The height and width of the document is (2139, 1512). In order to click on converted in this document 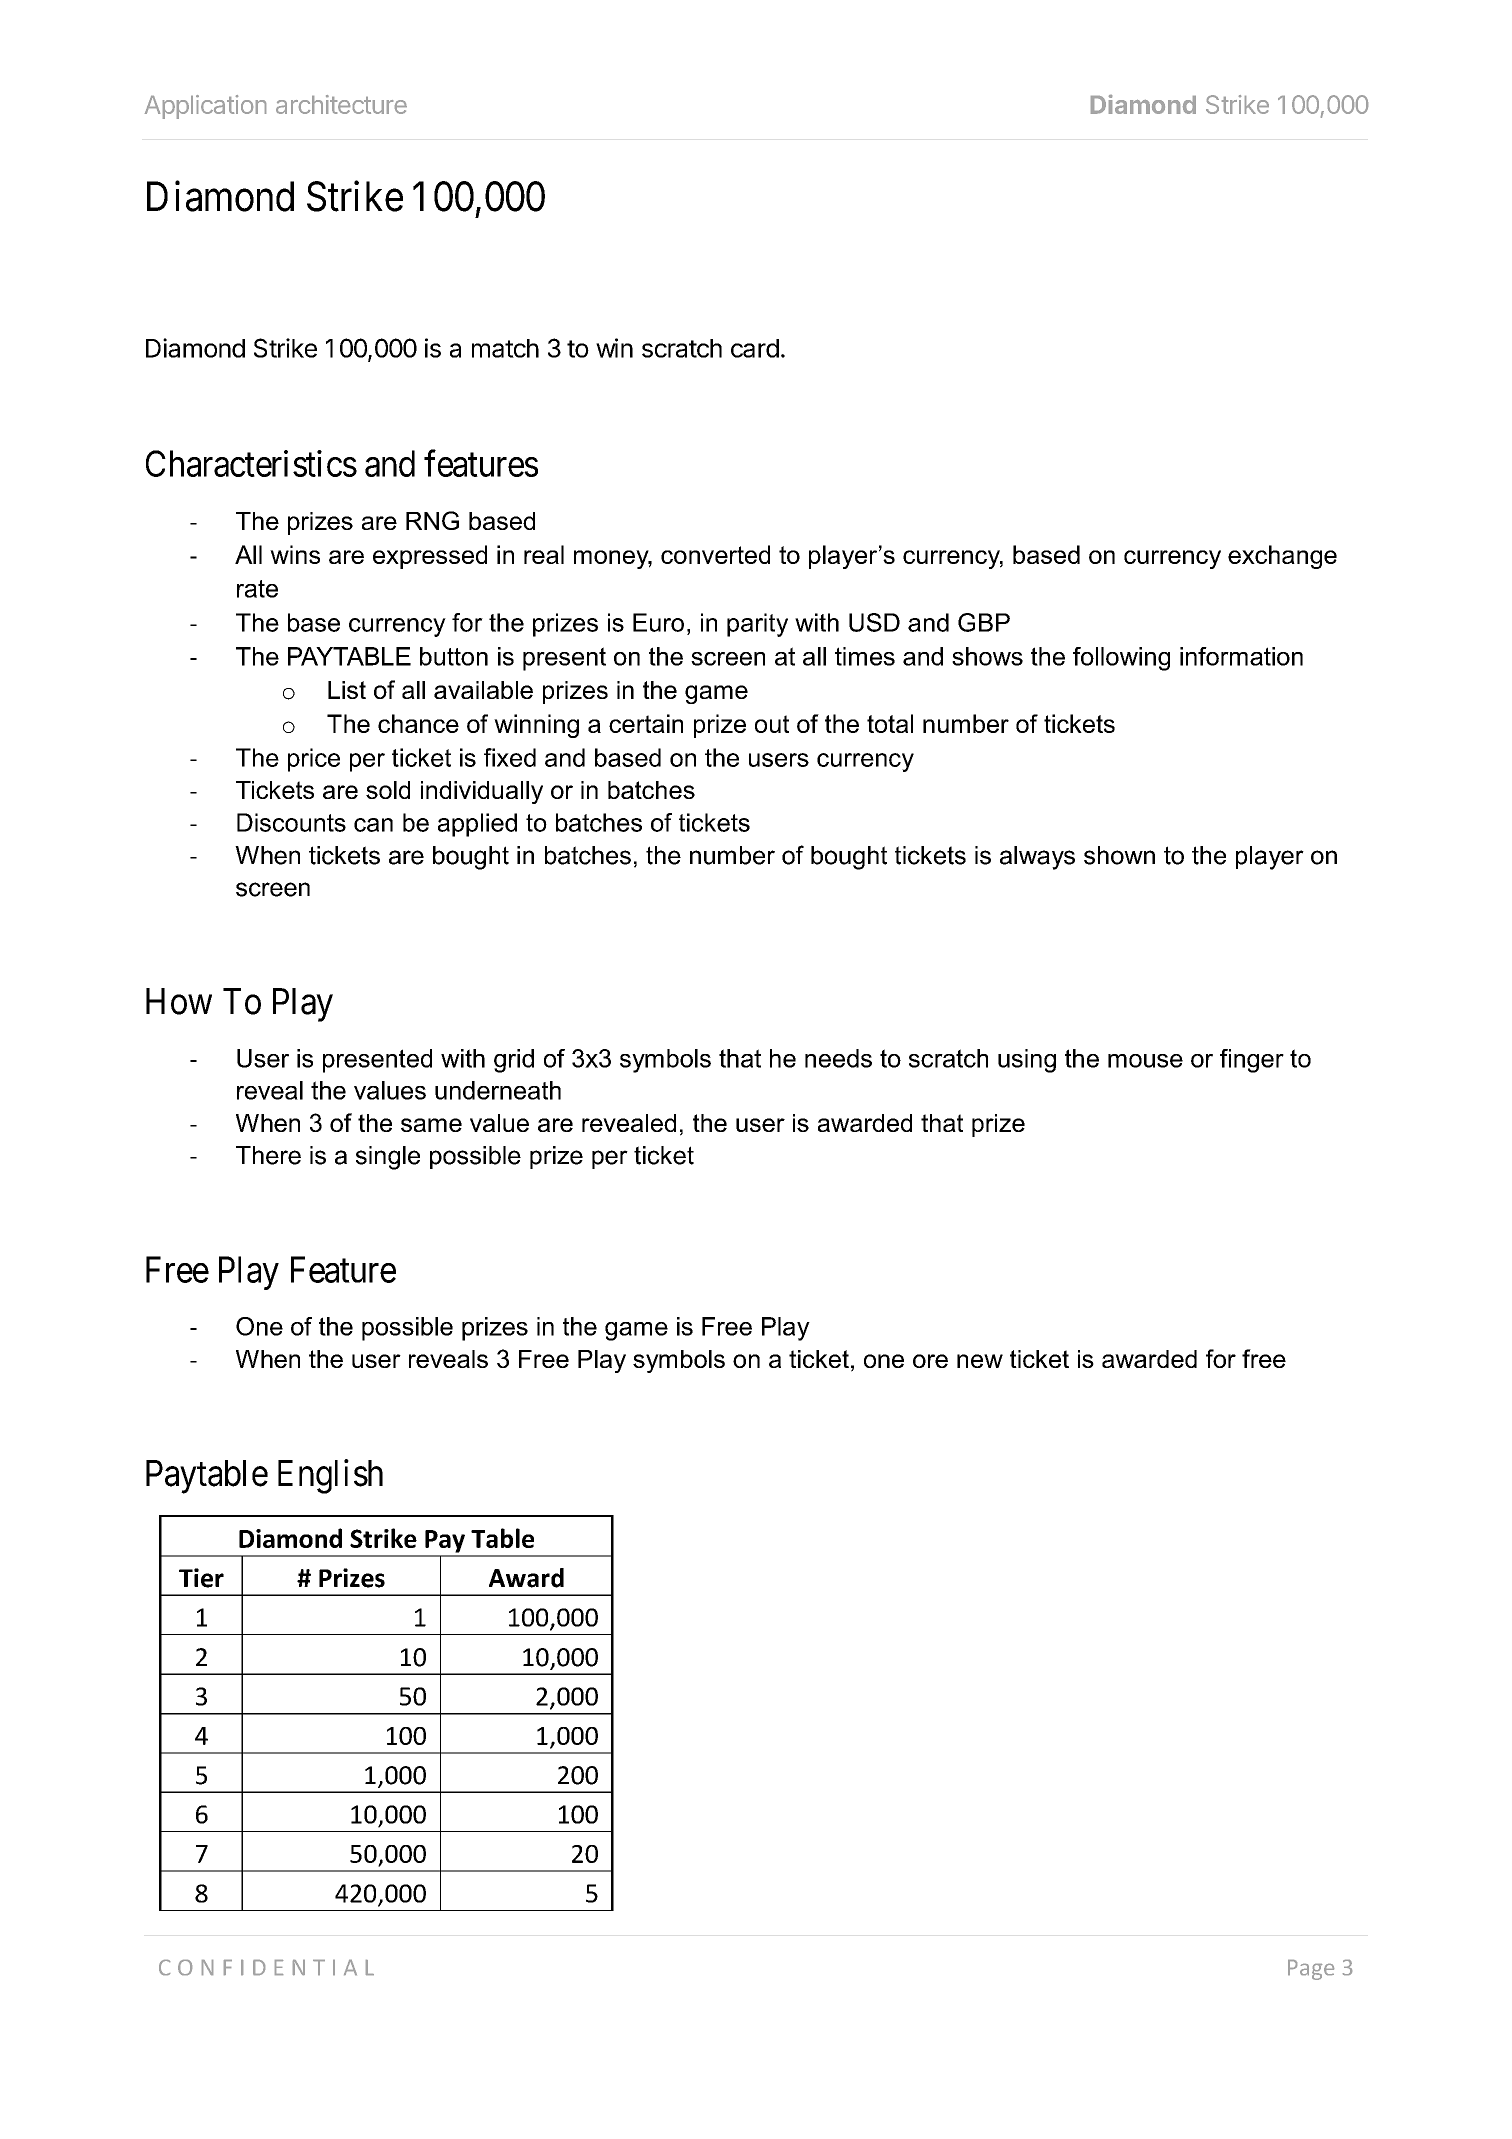, I will do `click(715, 554)`.
